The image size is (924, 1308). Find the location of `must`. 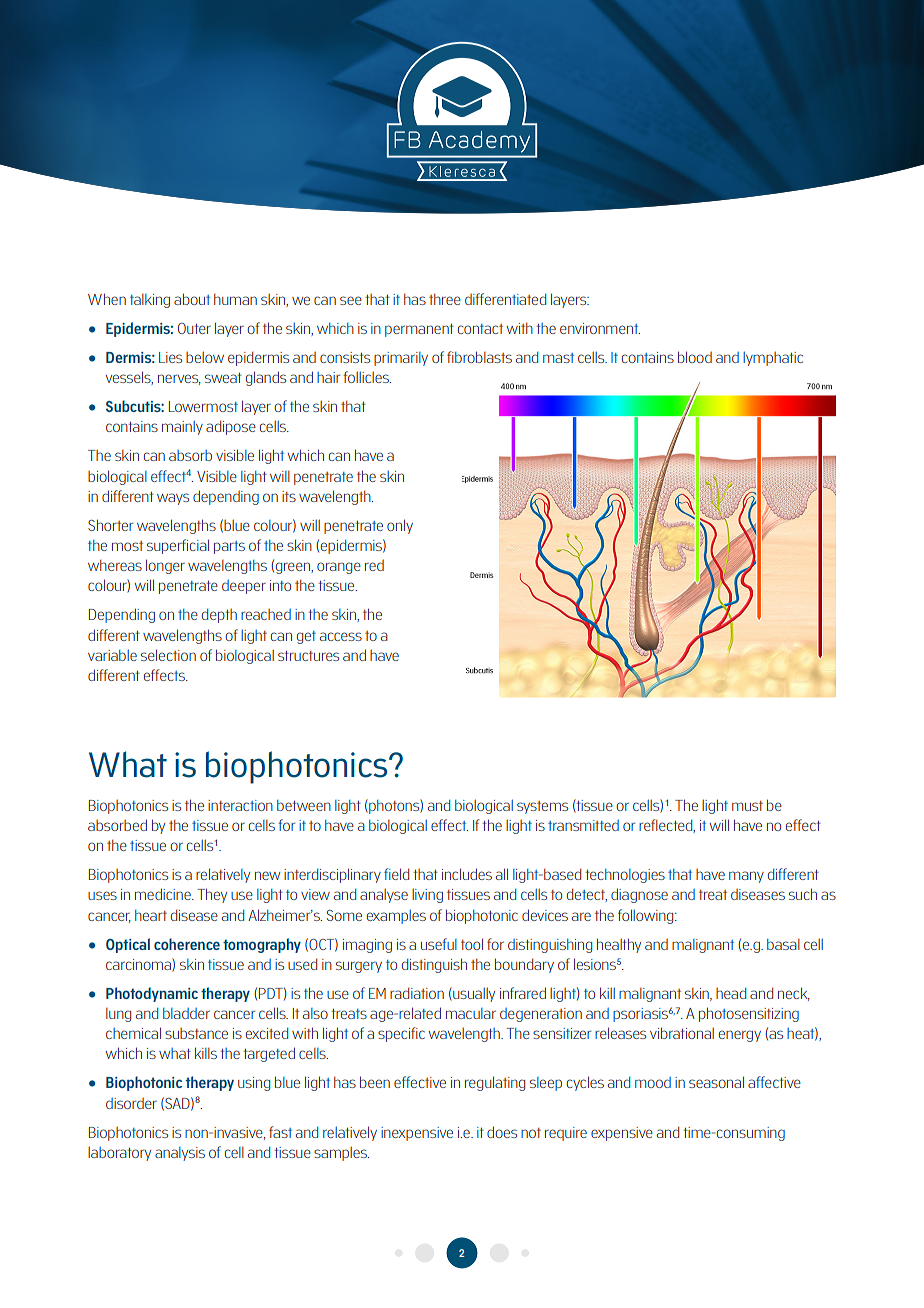

must is located at coordinates (747, 806).
